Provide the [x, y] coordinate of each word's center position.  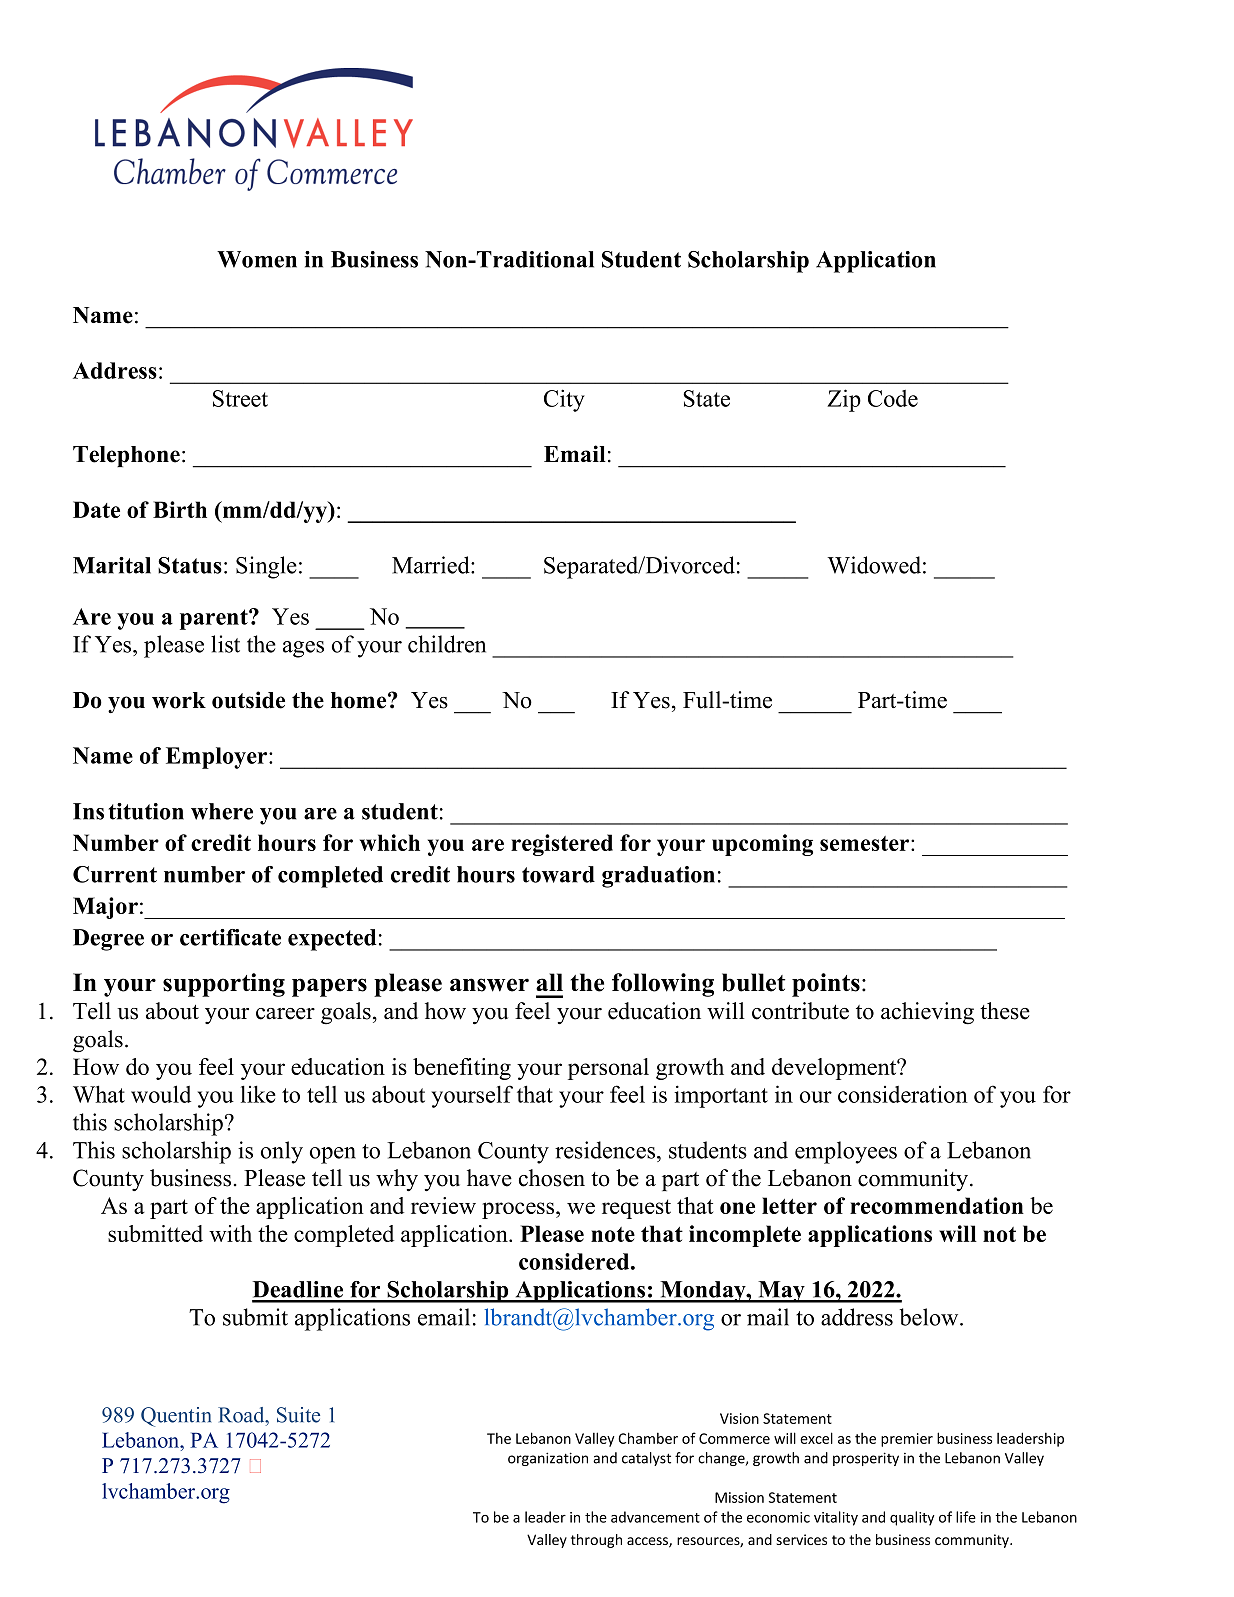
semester [866, 843]
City [564, 400]
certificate [230, 937]
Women [257, 259]
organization [548, 1459]
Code [893, 398]
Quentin [176, 1417]
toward [558, 874]
